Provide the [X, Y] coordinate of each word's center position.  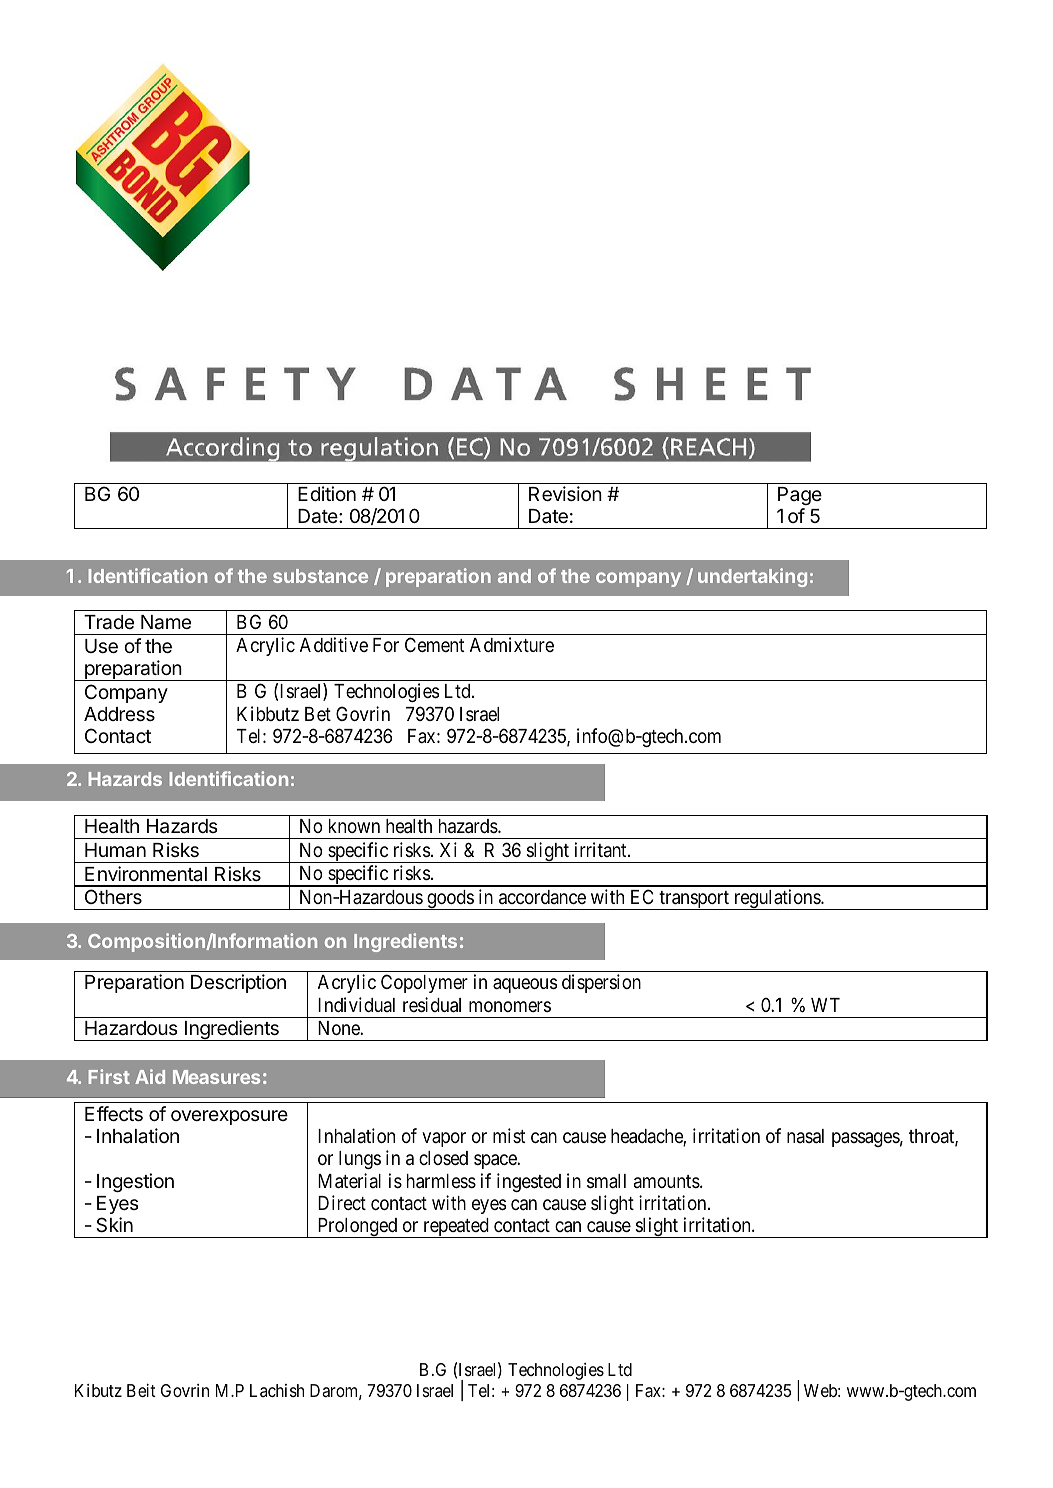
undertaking [752, 577]
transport [694, 900]
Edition [327, 493]
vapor [444, 1139]
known [354, 826]
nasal [805, 1136]
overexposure [229, 1117]
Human [115, 850]
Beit [141, 1390]
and [514, 576]
